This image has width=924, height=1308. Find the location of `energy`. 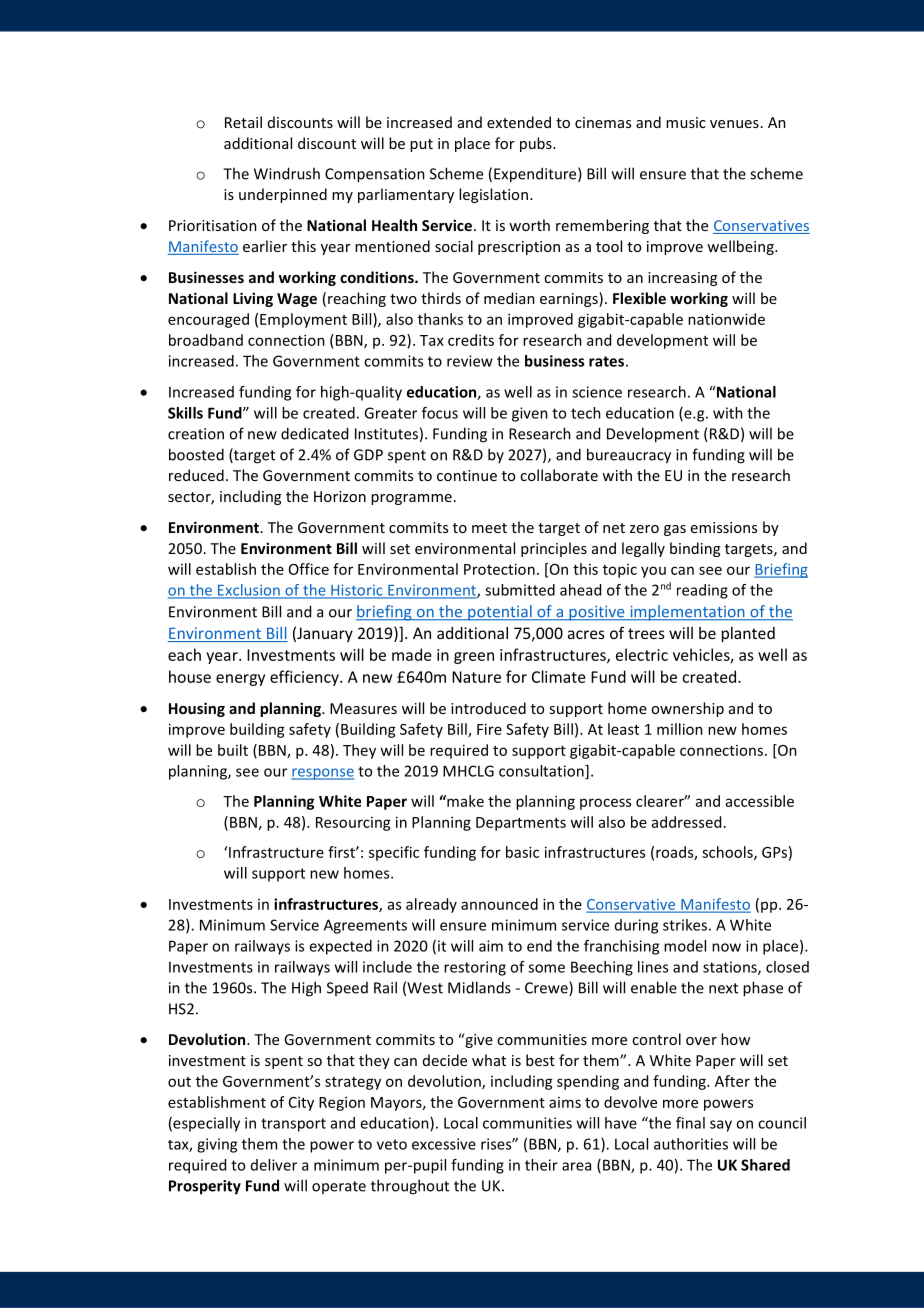

energy is located at coordinates (240, 680).
